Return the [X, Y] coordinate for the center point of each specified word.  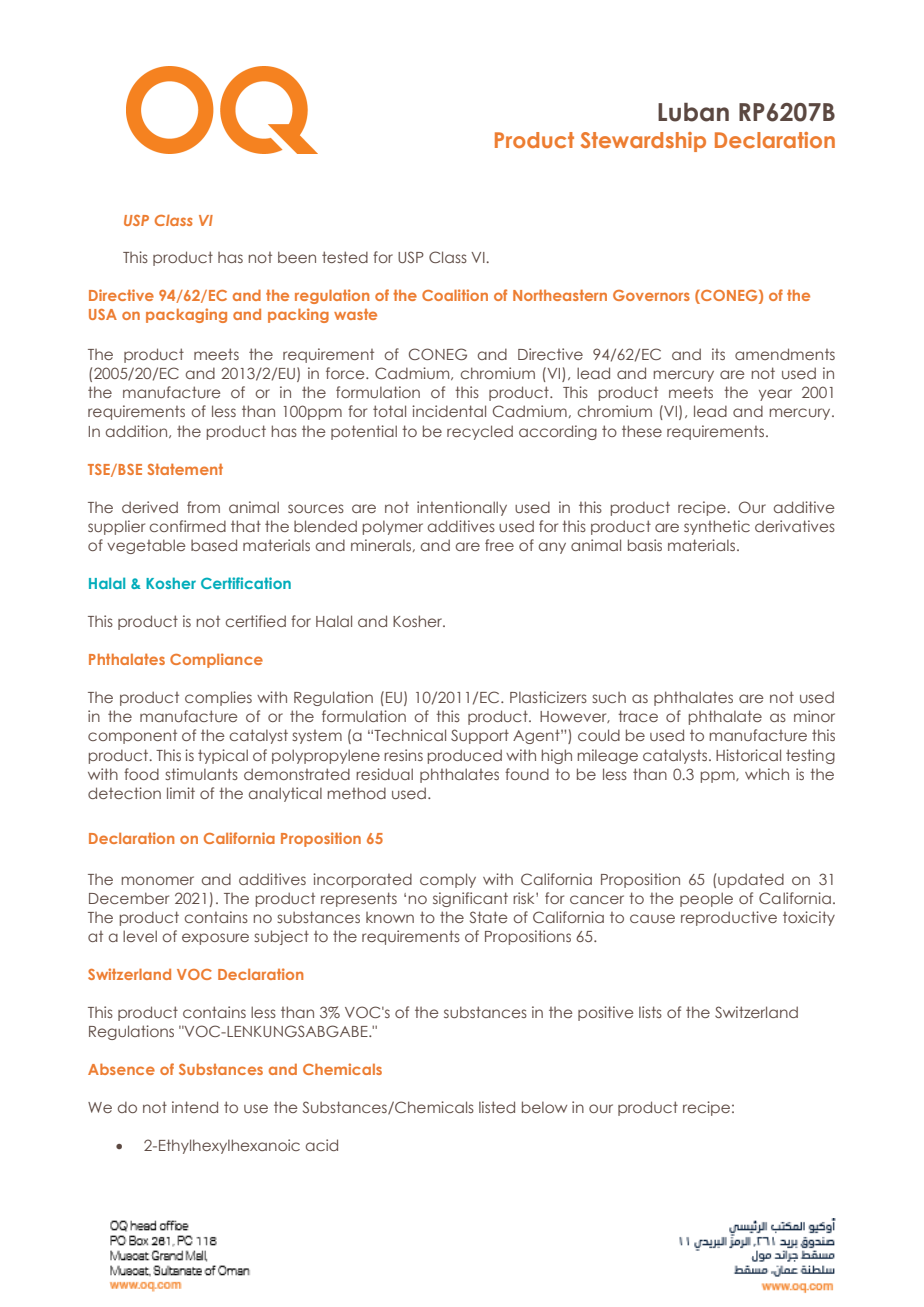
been [297, 257]
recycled [480, 432]
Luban [693, 112]
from [203, 507]
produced [465, 756]
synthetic [717, 527]
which [767, 774]
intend [195, 1107]
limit [181, 793]
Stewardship [643, 142]
